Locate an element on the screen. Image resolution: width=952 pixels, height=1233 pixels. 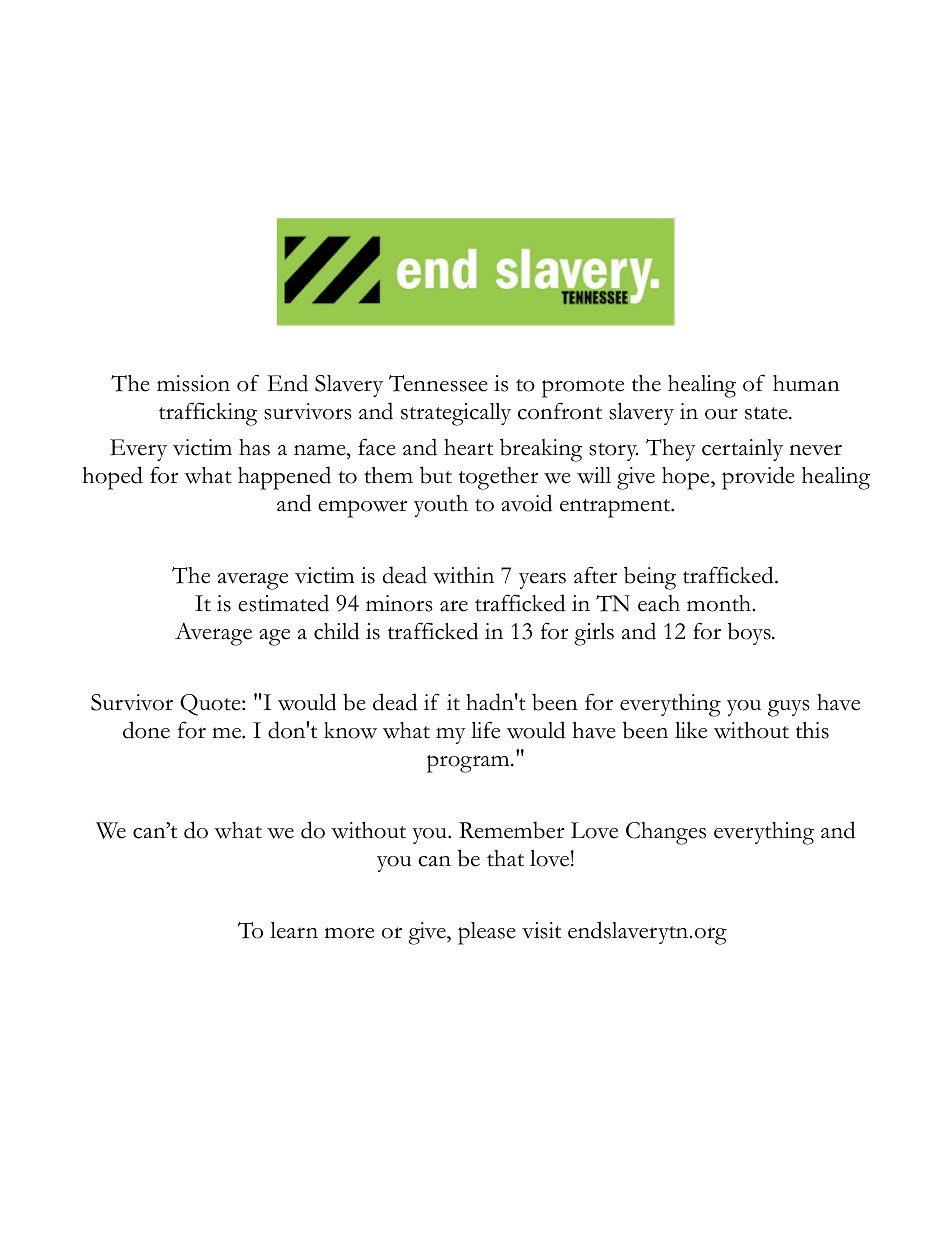
within is located at coordinates (463, 575).
